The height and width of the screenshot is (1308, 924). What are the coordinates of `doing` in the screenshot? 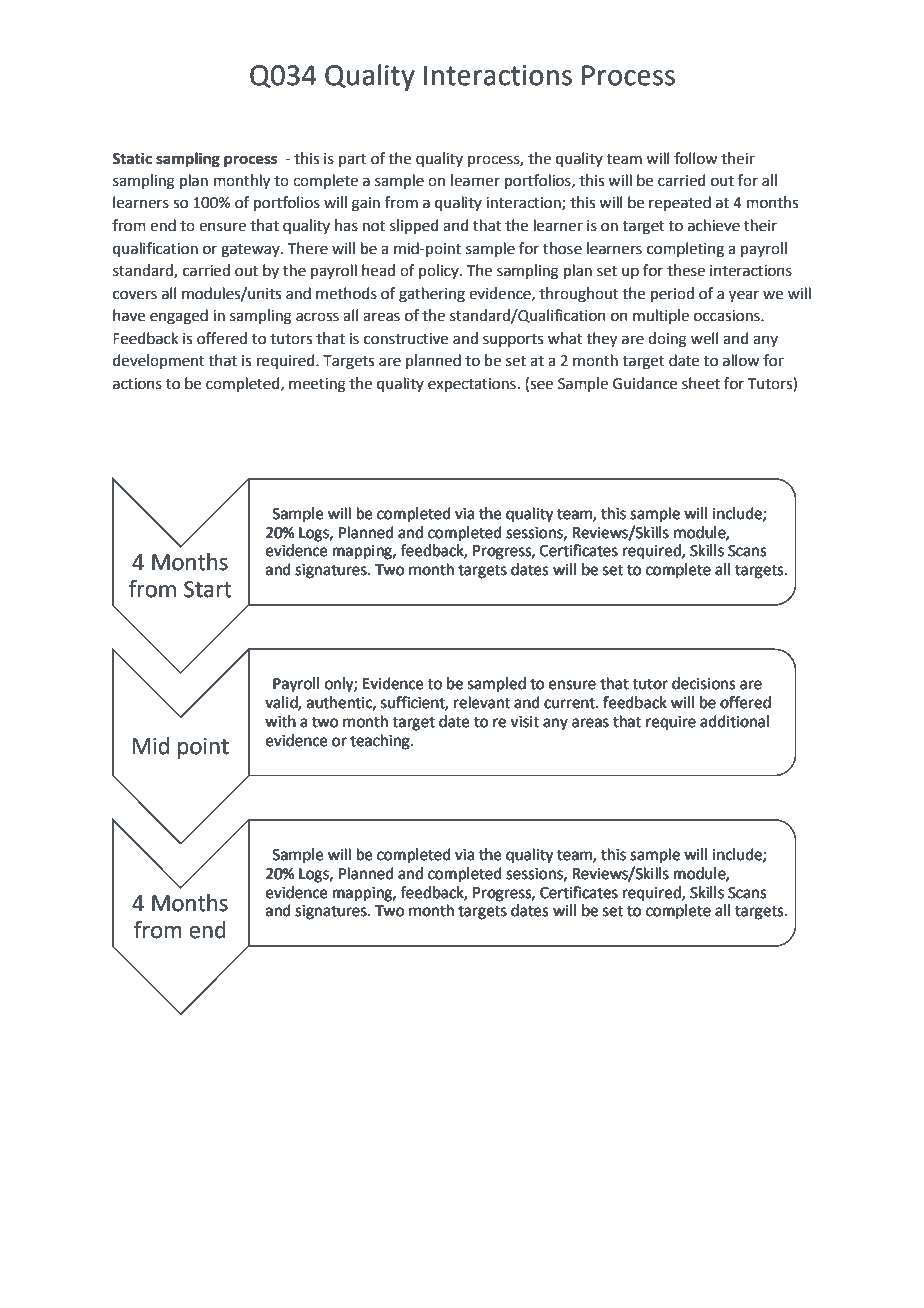 It's located at (667, 340).
